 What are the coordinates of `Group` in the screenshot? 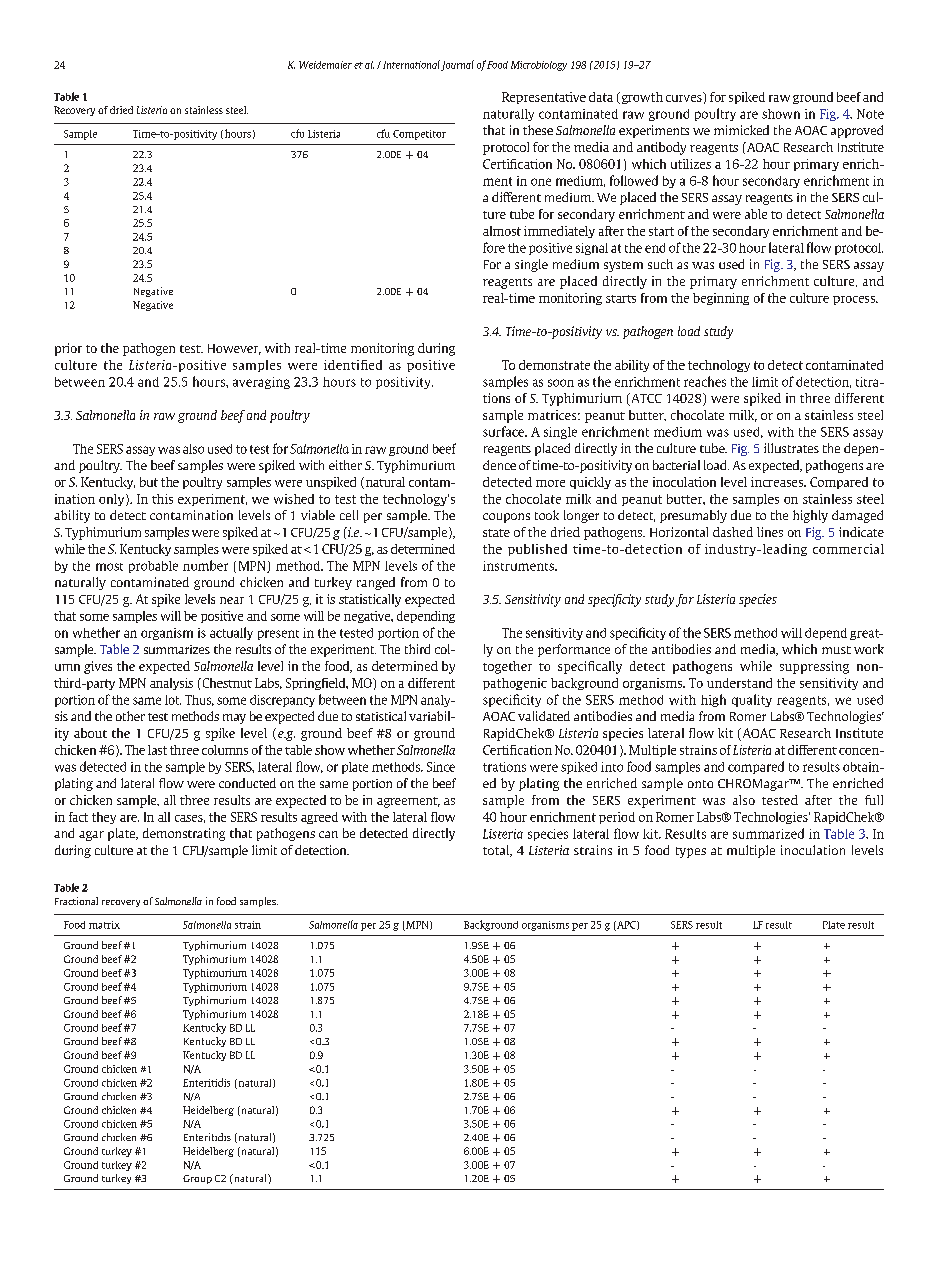 It's located at (197, 1179).
